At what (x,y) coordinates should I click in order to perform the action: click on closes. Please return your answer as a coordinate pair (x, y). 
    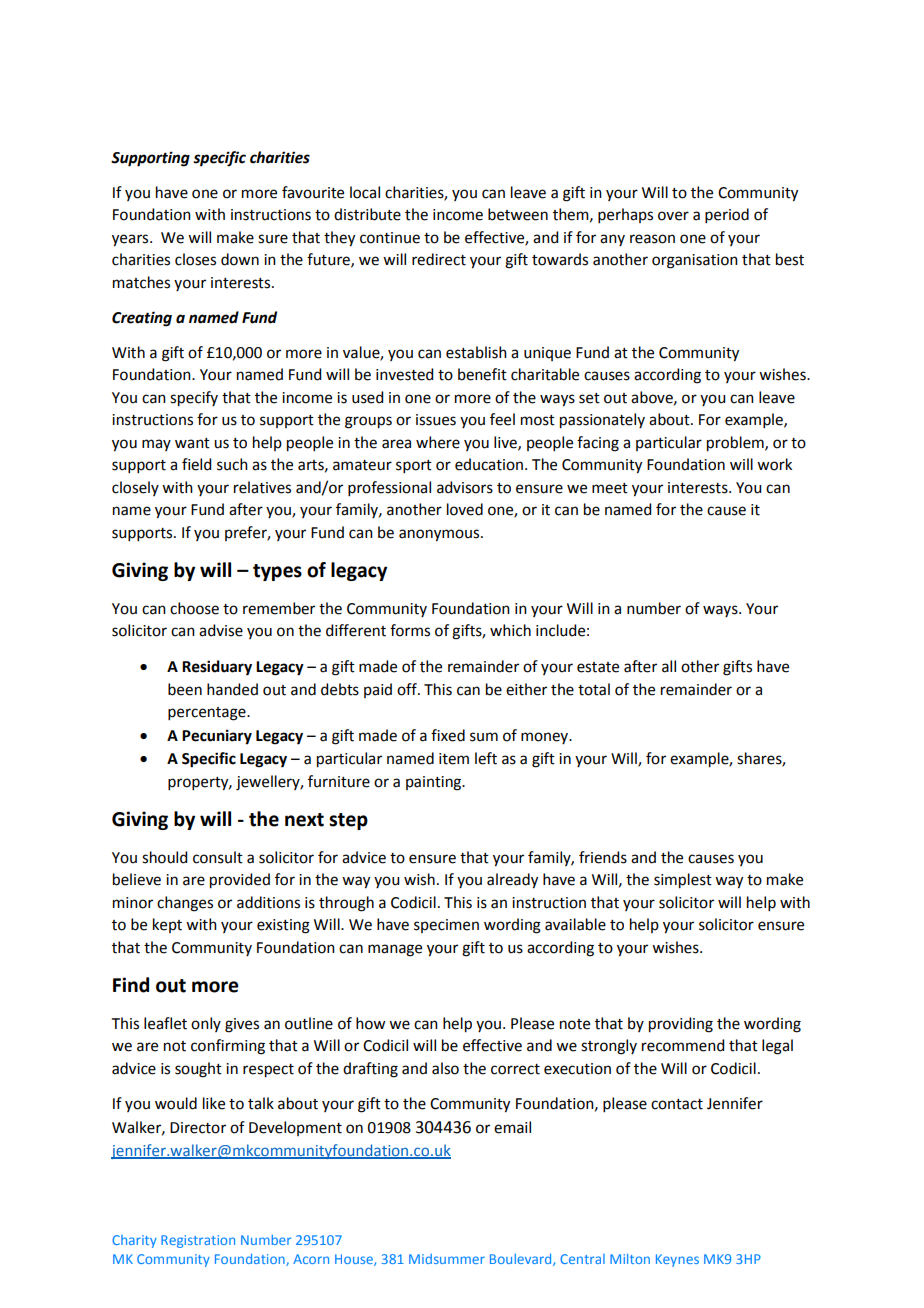
    Looking at the image, I should click on (195, 259).
